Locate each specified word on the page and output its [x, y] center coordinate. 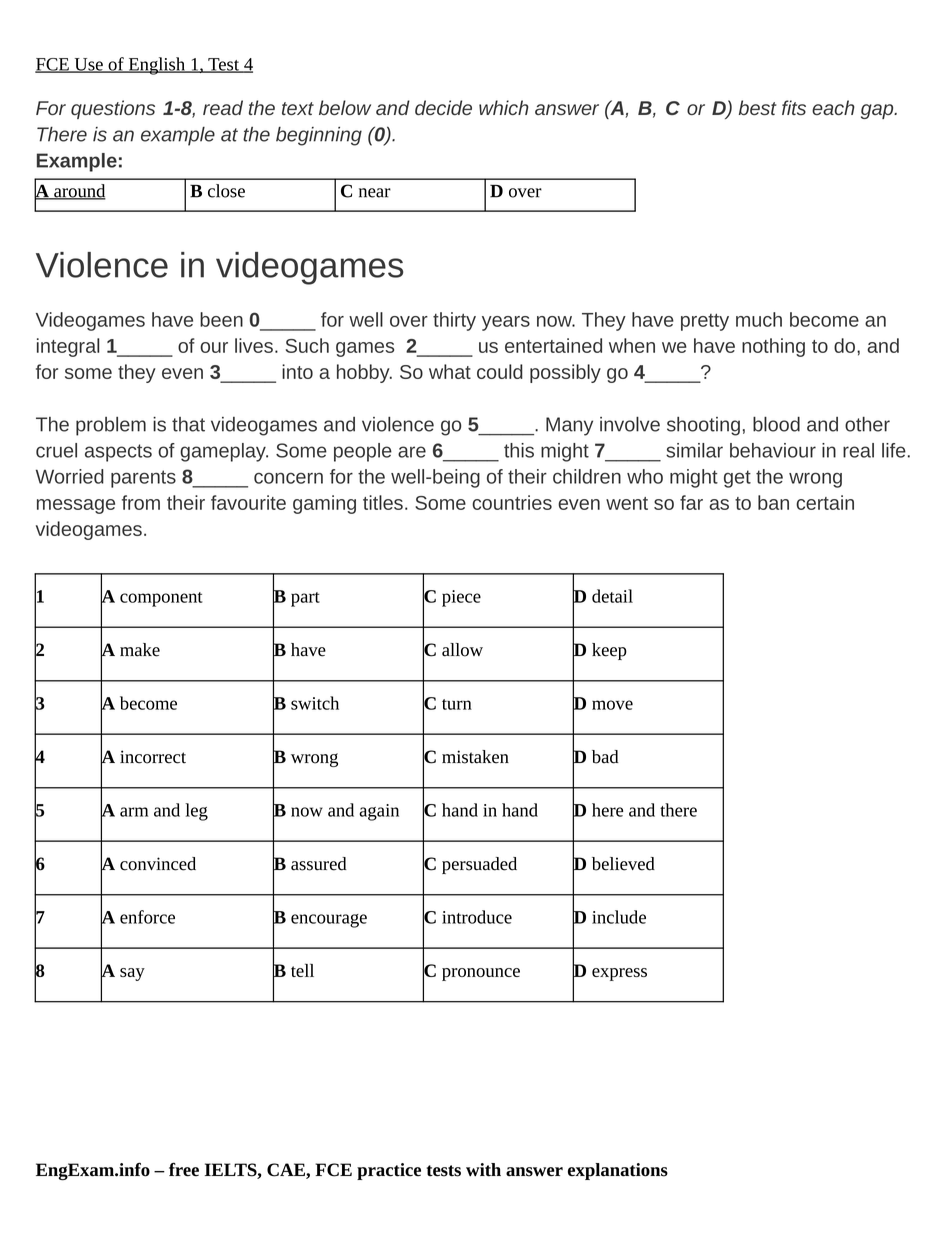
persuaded [479, 865]
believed [623, 864]
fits [794, 107]
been [221, 319]
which [504, 107]
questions [113, 109]
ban [773, 502]
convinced [158, 864]
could [500, 371]
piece [461, 598]
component [161, 599]
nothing [773, 347]
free [184, 1169]
